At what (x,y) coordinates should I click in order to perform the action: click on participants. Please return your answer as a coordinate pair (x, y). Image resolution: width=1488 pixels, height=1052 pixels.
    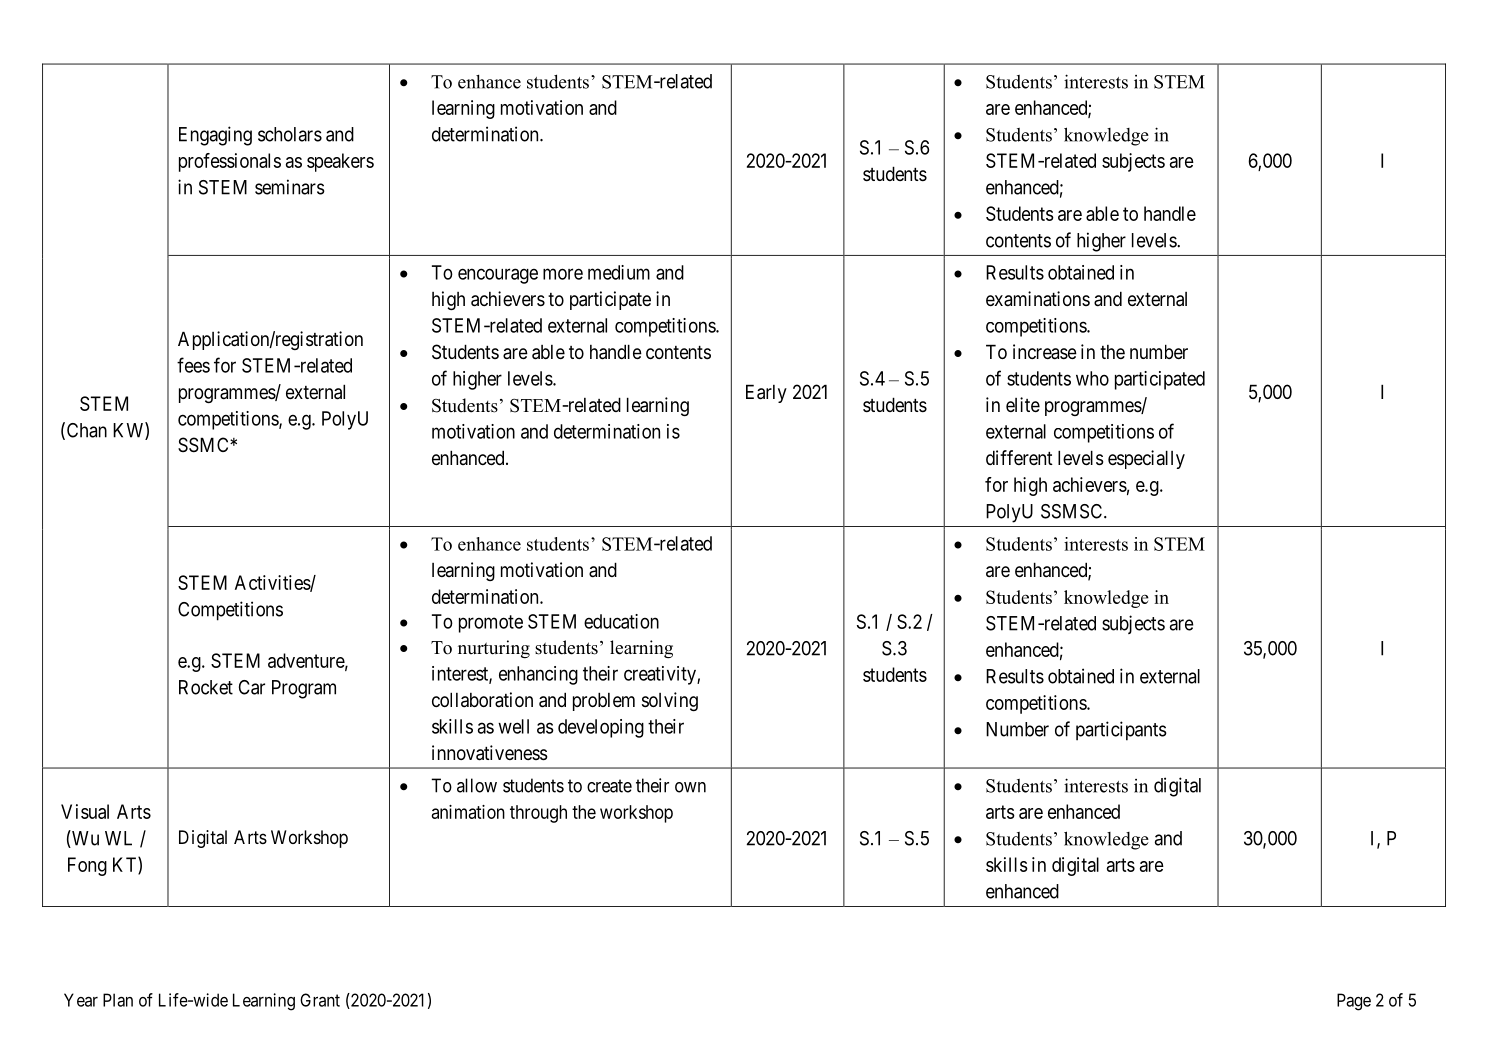
    Looking at the image, I should click on (1121, 731).
